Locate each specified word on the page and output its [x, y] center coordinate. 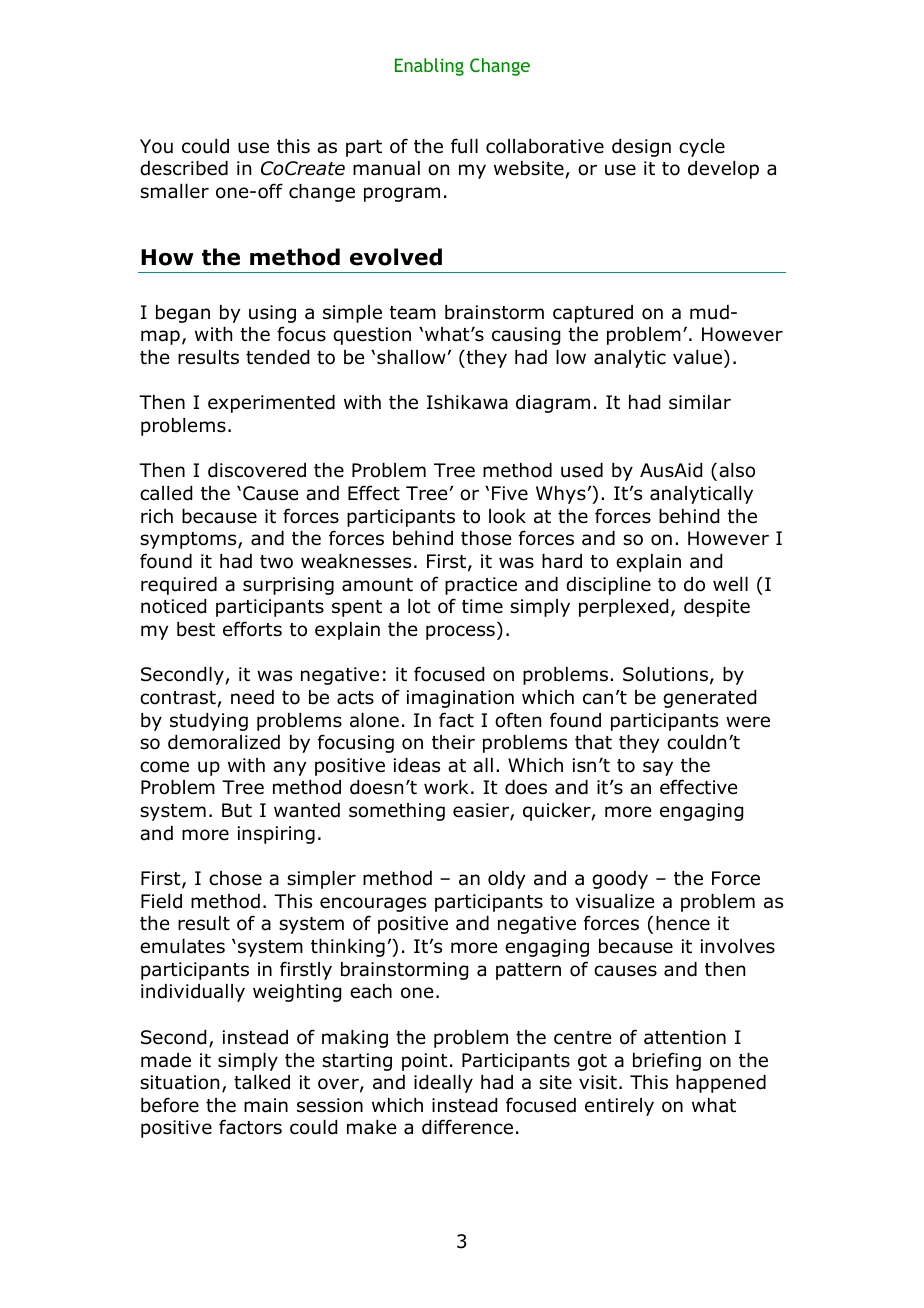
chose [235, 878]
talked [262, 1082]
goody [620, 880]
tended [277, 357]
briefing [667, 1061]
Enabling [429, 67]
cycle [702, 148]
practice [481, 586]
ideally [443, 1084]
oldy [506, 880]
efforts [252, 629]
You [156, 146]
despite [717, 608]
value [699, 357]
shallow [411, 357]
